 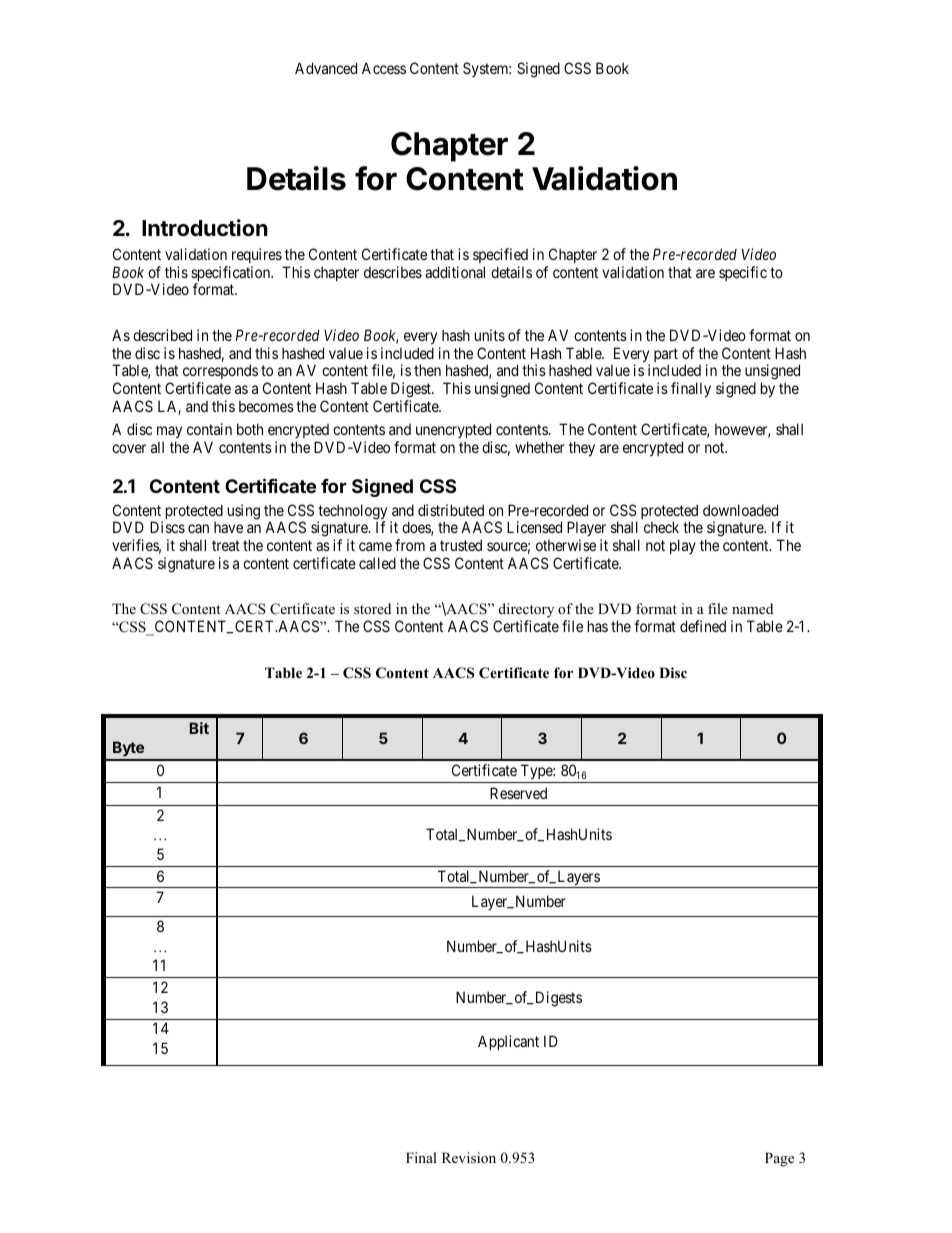 What do you see at coordinates (469, 1157) in the screenshot?
I see `Revision` at bounding box center [469, 1157].
